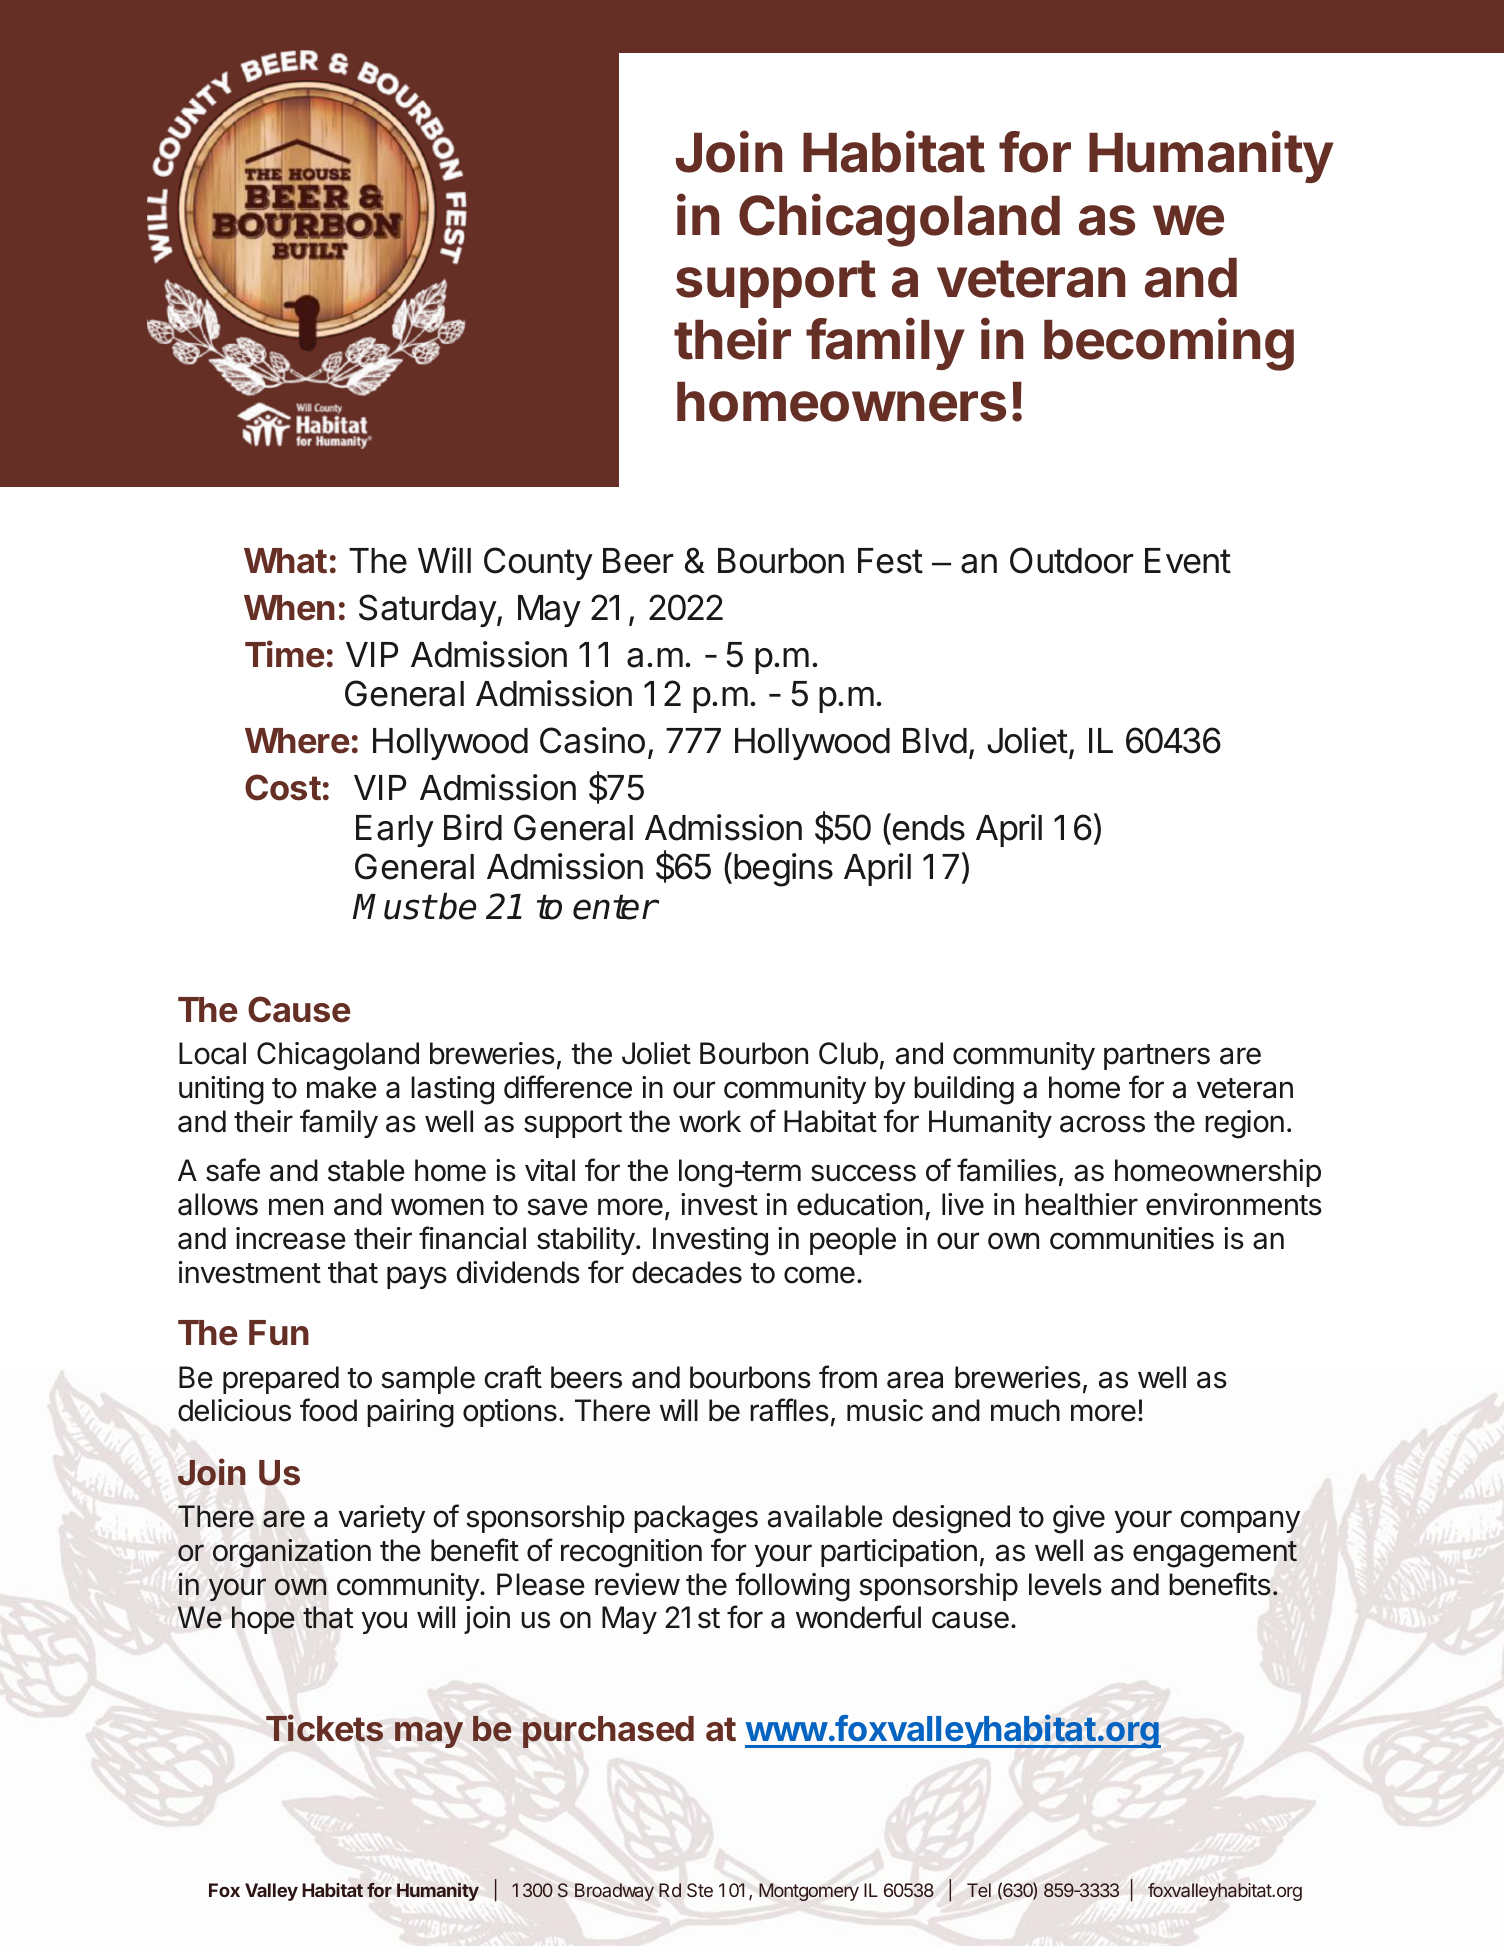 The image size is (1504, 1946). What do you see at coordinates (324, 1728) in the image?
I see `Tickets` at bounding box center [324, 1728].
